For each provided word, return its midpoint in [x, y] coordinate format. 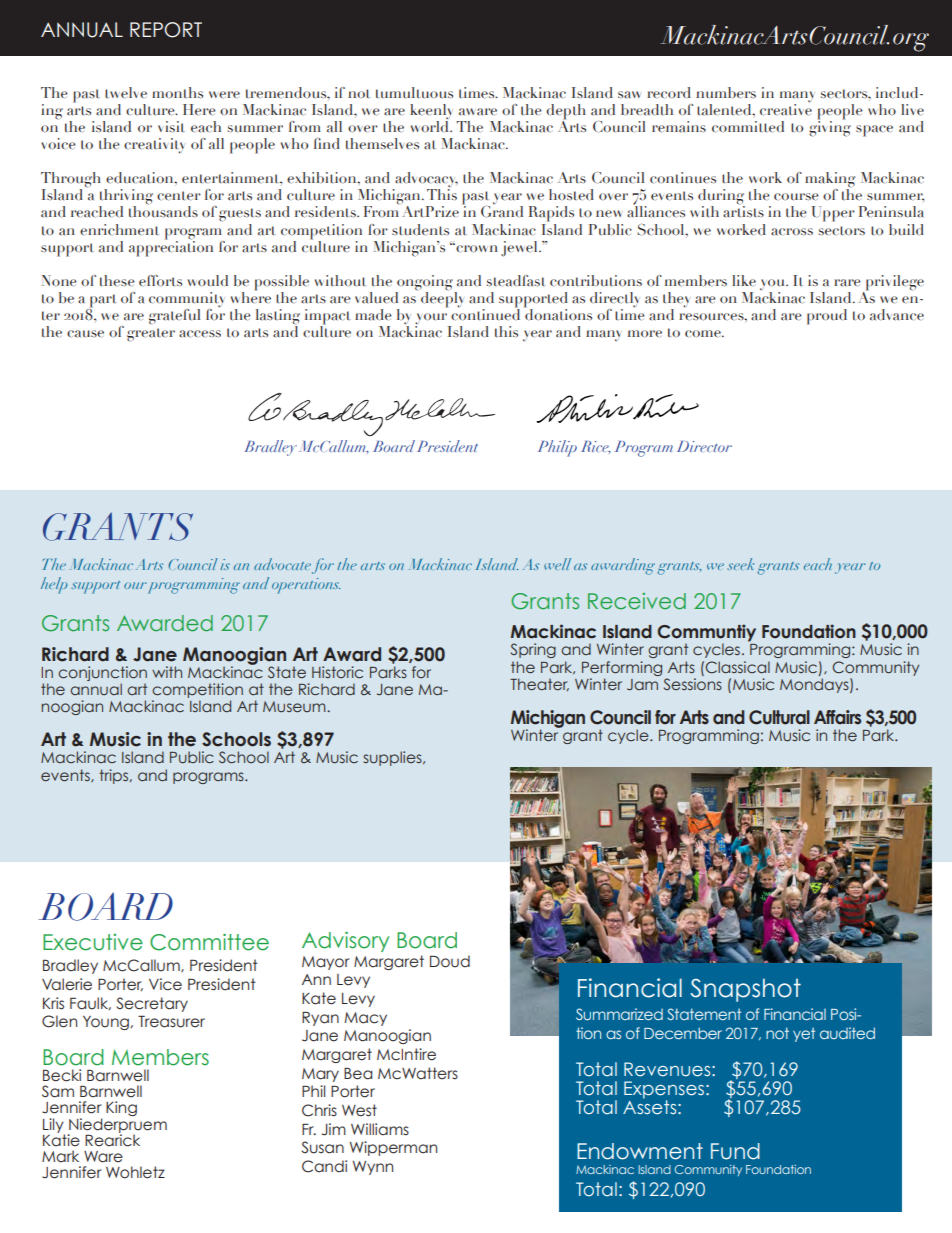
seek [740, 564]
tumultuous [414, 93]
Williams [380, 1129]
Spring [533, 650]
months [177, 93]
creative [786, 108]
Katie [61, 1139]
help [54, 585]
